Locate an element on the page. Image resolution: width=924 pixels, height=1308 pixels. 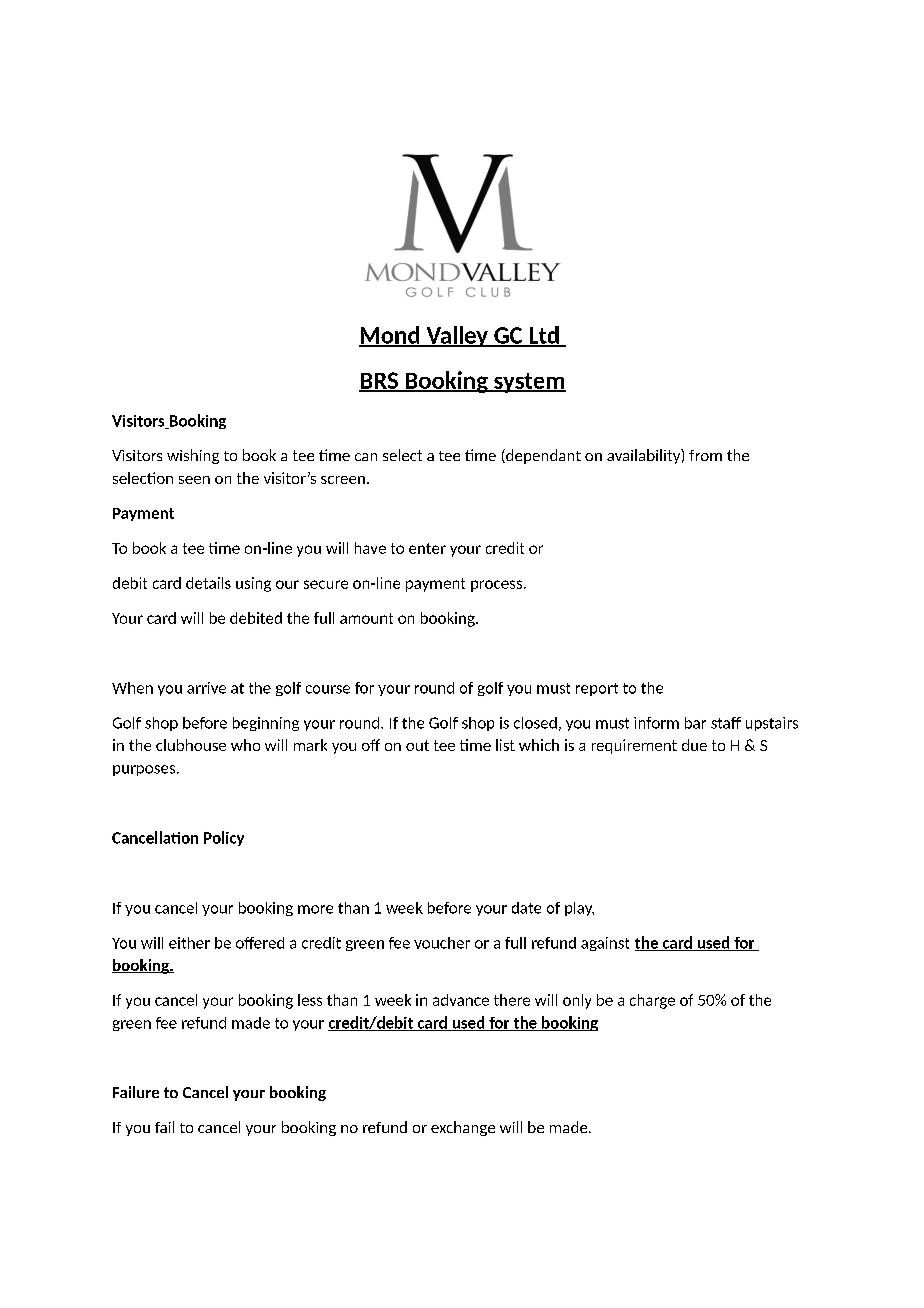
wishing is located at coordinates (193, 456).
